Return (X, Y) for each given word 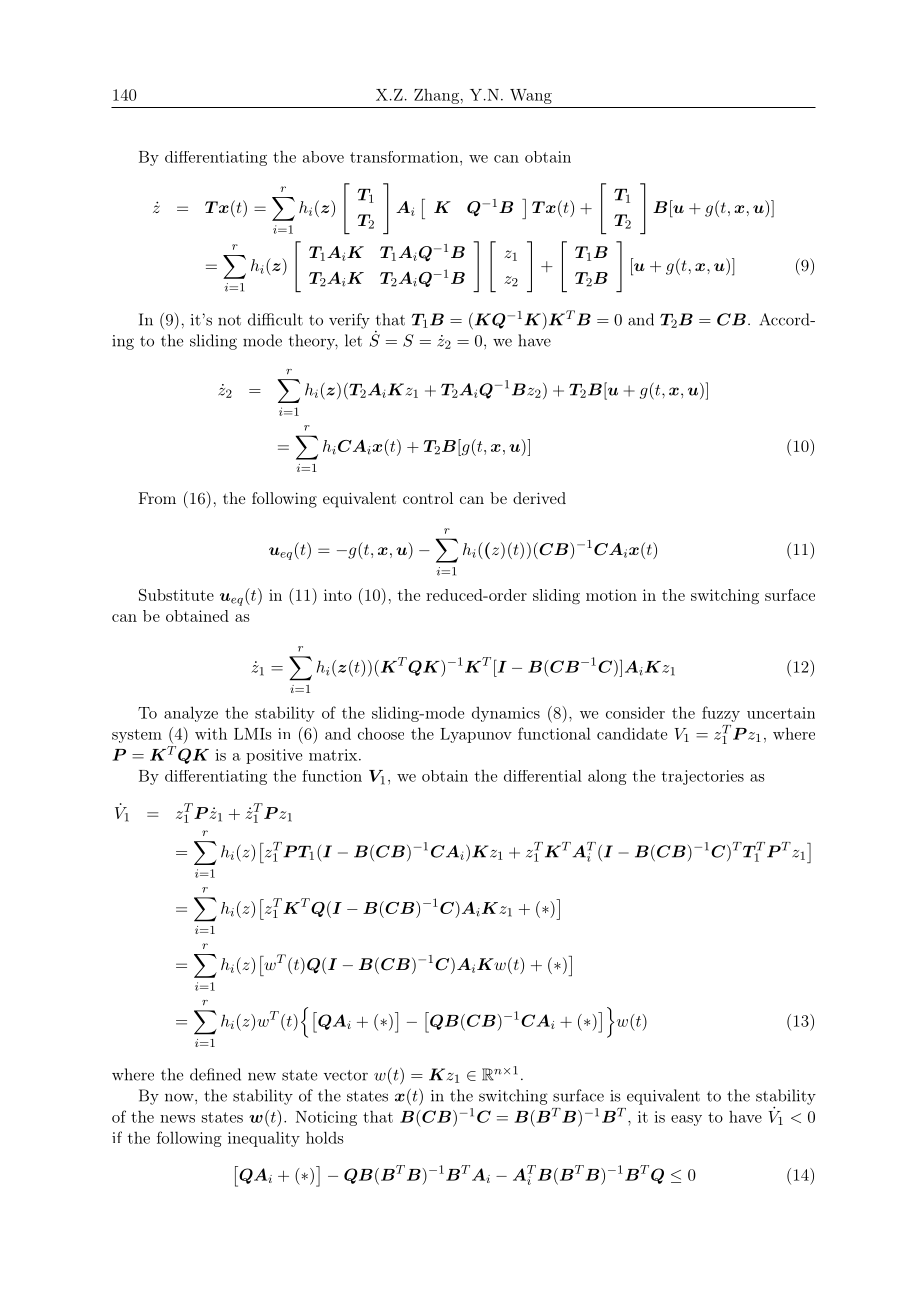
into (338, 595)
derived (539, 498)
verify (349, 321)
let (353, 340)
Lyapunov (476, 735)
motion (611, 595)
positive (274, 756)
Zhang (436, 96)
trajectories (703, 777)
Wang (531, 96)
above (323, 157)
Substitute (176, 595)
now (180, 1097)
